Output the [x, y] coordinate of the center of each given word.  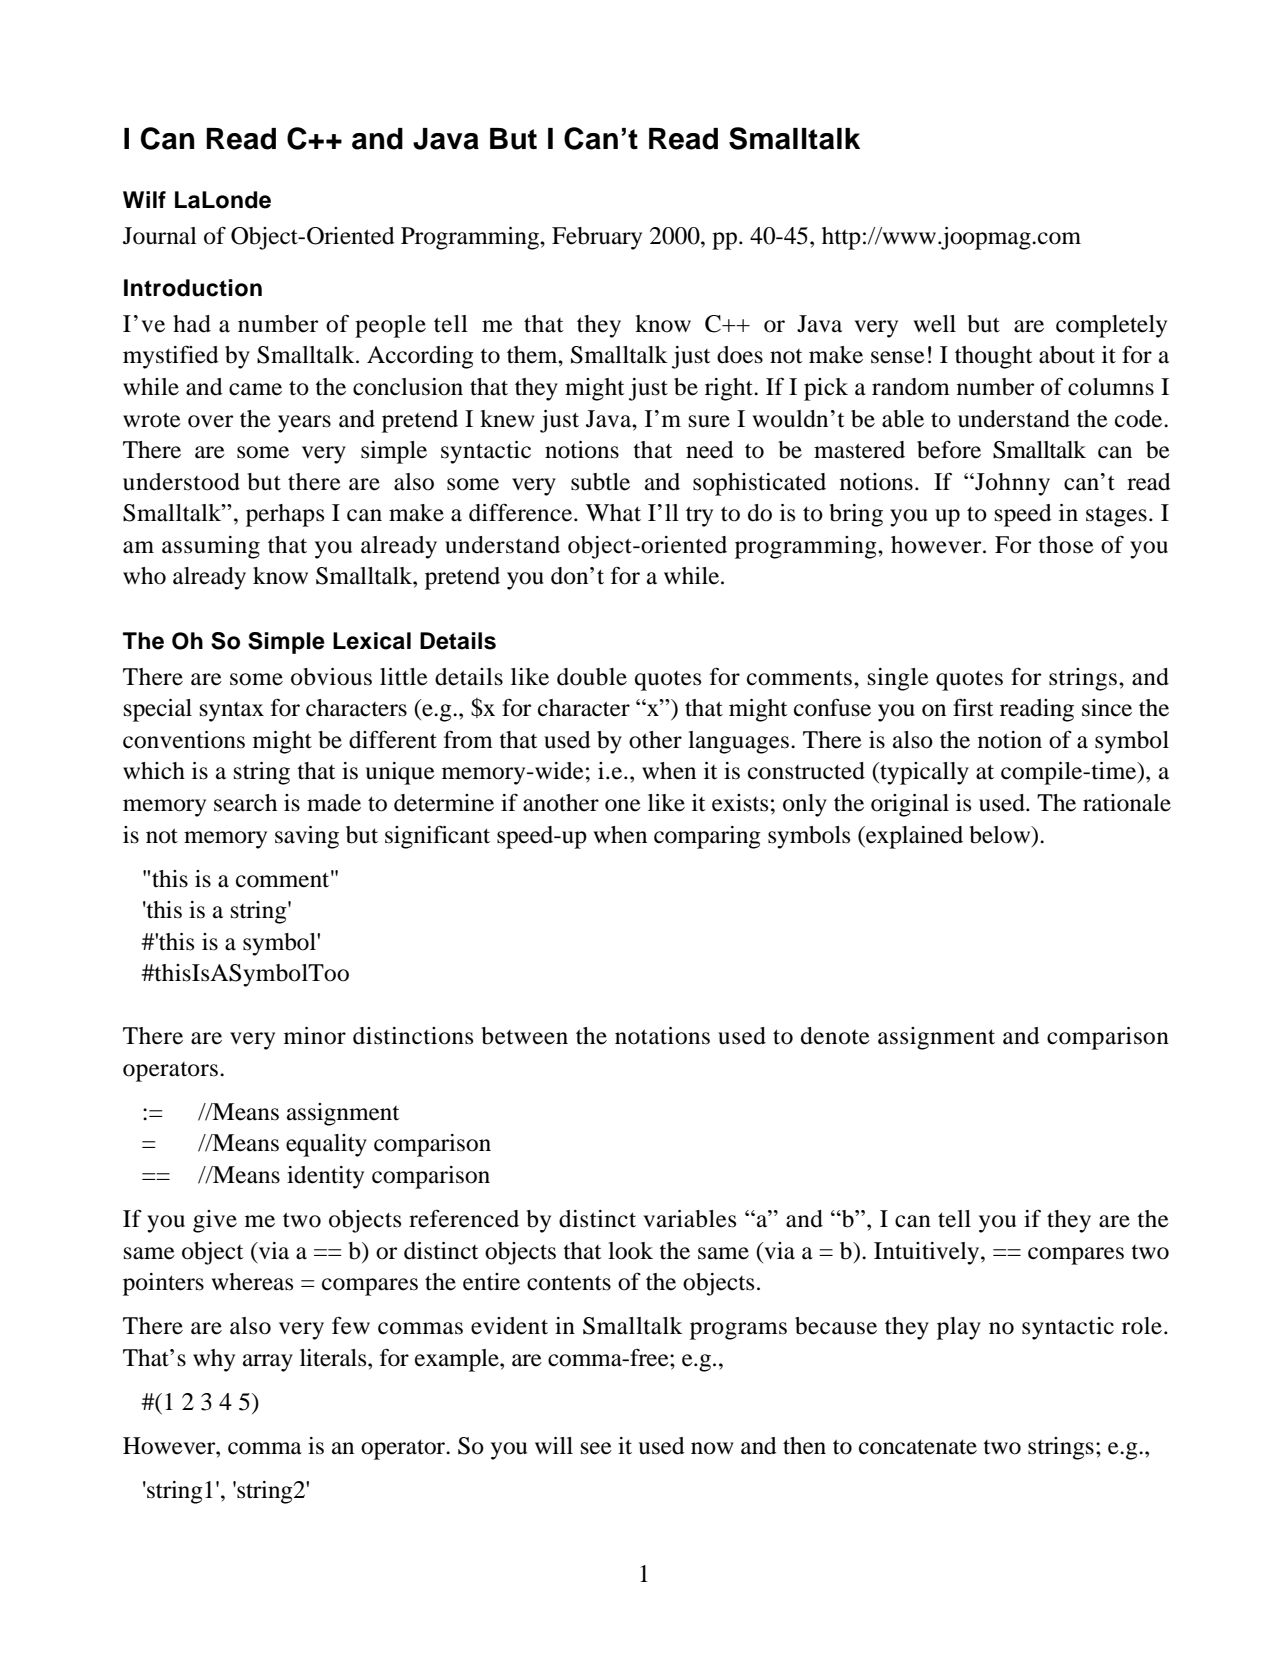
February [597, 238]
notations [662, 1036]
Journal [160, 236]
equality [326, 1145]
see [596, 1448]
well [935, 324]
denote [835, 1036]
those [1066, 545]
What [613, 513]
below [1001, 835]
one [623, 805]
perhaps [285, 515]
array [268, 1363]
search [245, 803]
